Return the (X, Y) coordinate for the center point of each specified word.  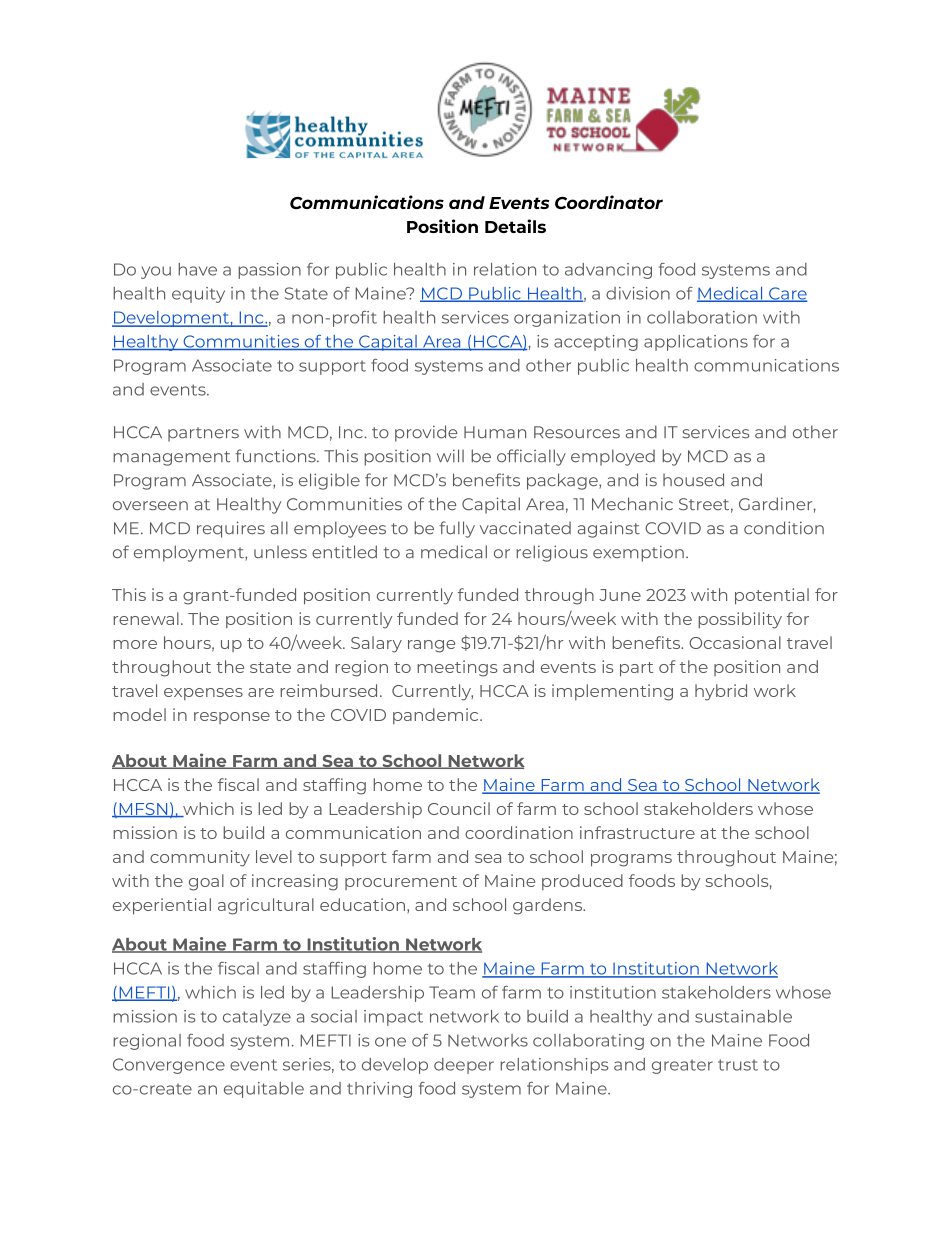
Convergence (169, 1066)
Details (515, 226)
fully (457, 529)
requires (231, 529)
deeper (464, 1066)
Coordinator (609, 202)
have (197, 269)
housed (693, 480)
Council (459, 808)
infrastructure (637, 832)
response (232, 718)
